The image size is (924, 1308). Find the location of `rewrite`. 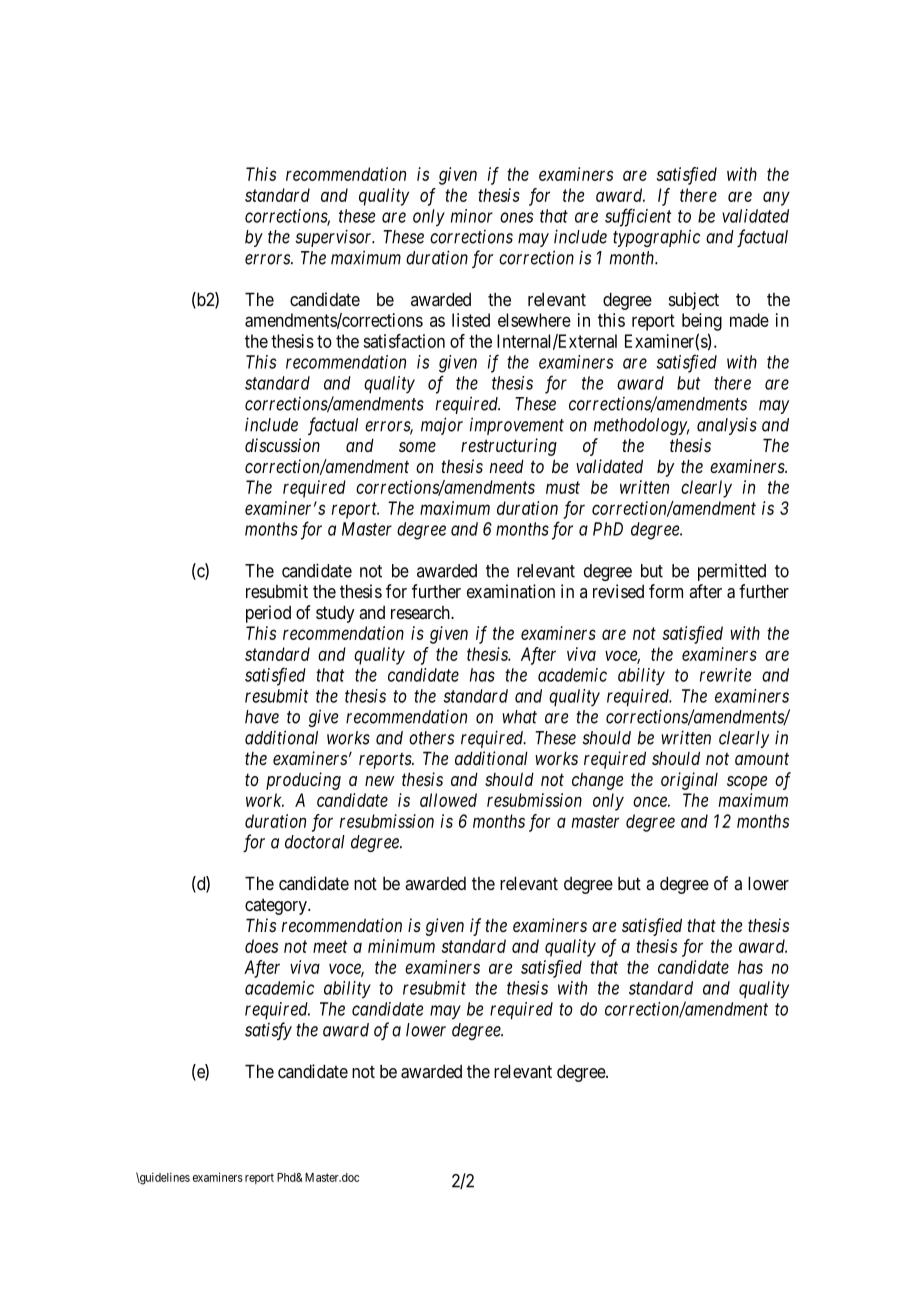

rewrite is located at coordinates (725, 675).
